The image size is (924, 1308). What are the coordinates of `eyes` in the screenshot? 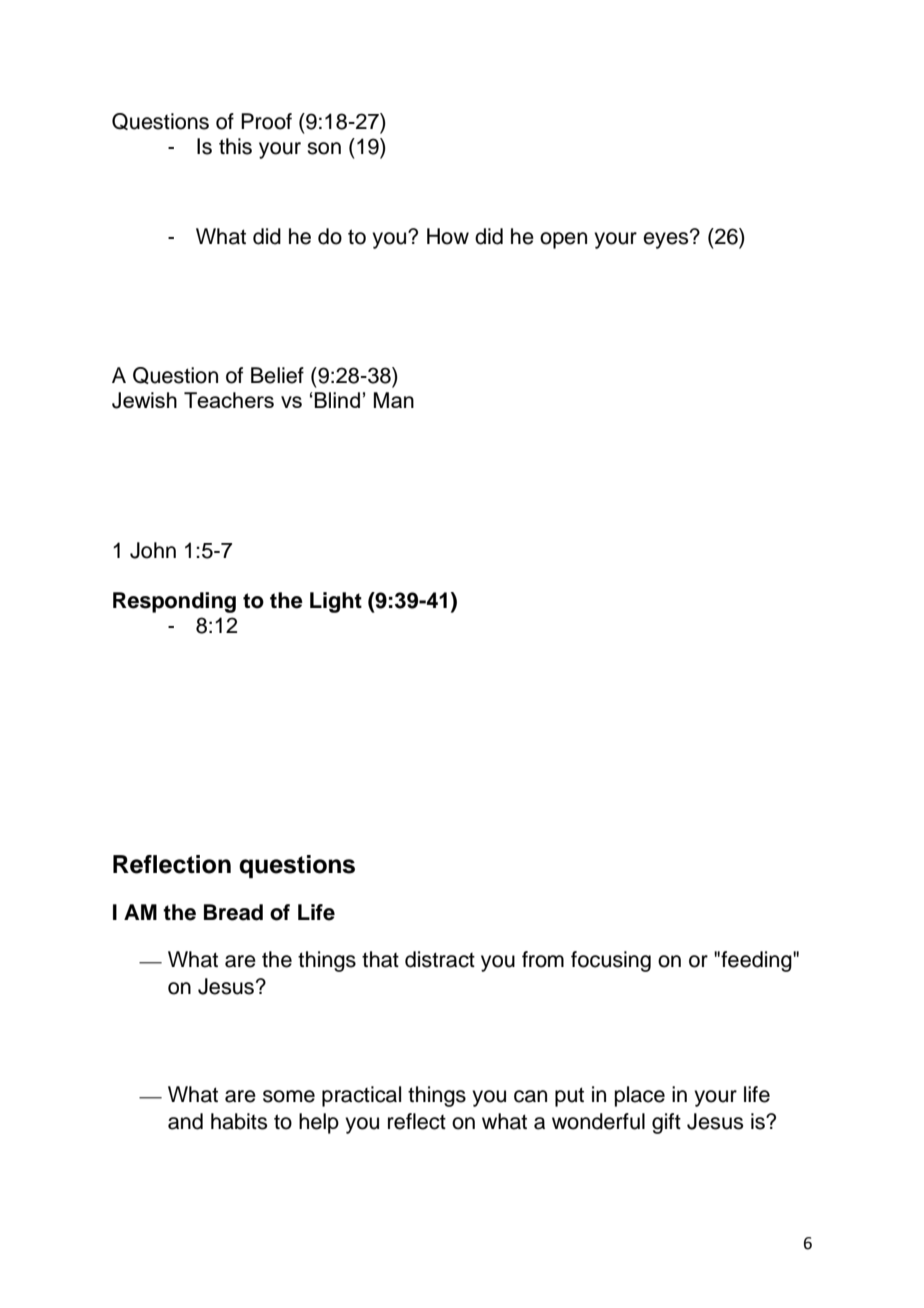 It's located at (667, 239).
